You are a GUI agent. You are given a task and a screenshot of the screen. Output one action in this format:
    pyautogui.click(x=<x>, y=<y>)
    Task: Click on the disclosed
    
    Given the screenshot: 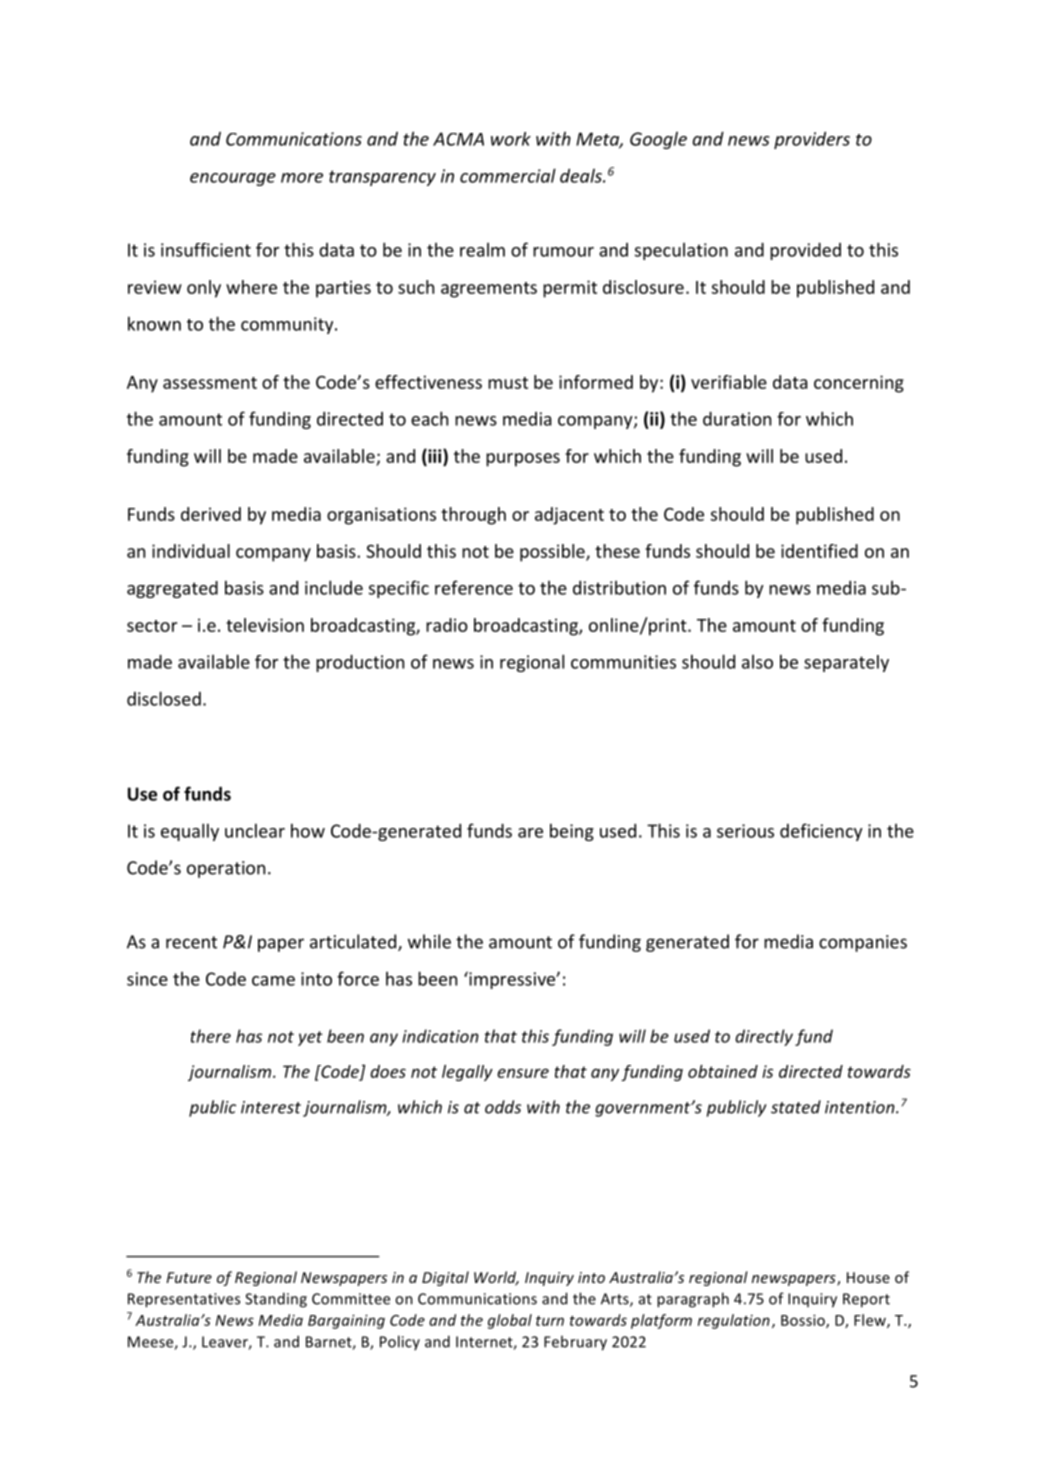 What is the action you would take?
    pyautogui.click(x=164, y=698)
